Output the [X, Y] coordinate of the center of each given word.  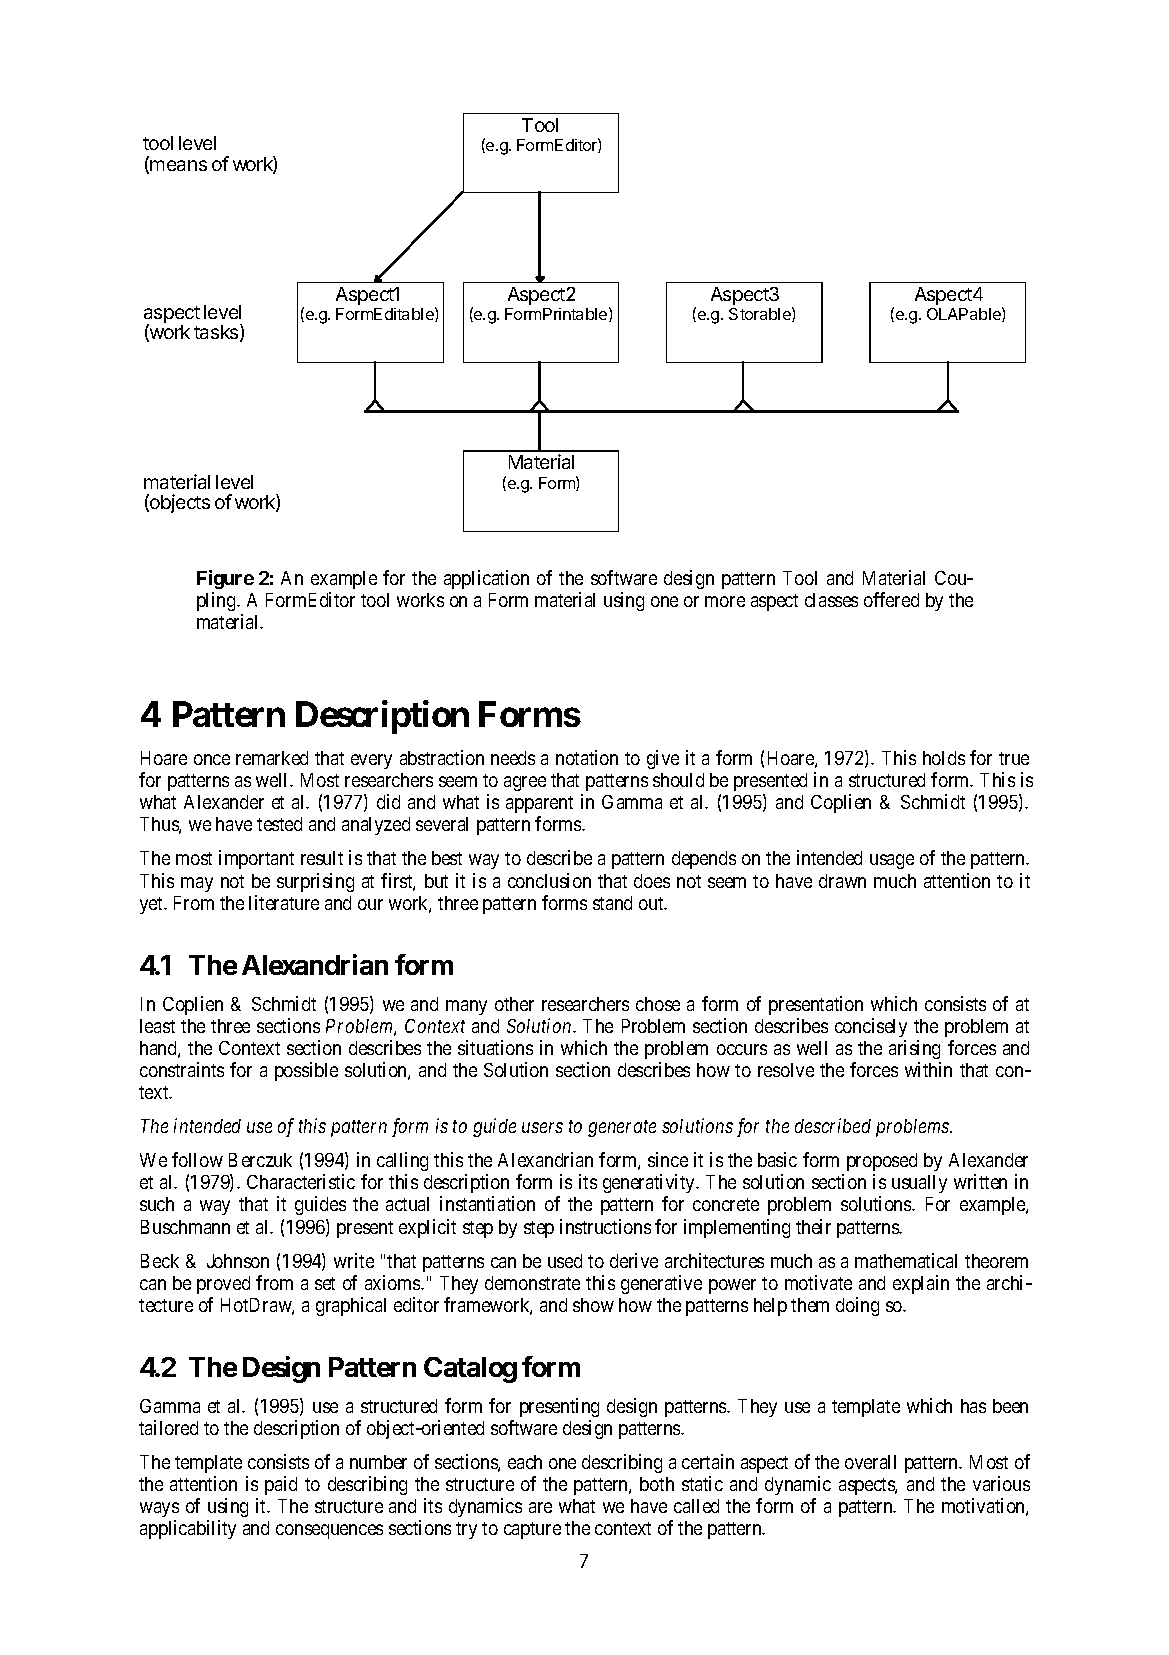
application [486, 579]
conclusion [549, 880]
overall [870, 1462]
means [178, 165]
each [525, 1462]
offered [891, 599]
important [256, 859]
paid [281, 1485]
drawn [842, 881]
